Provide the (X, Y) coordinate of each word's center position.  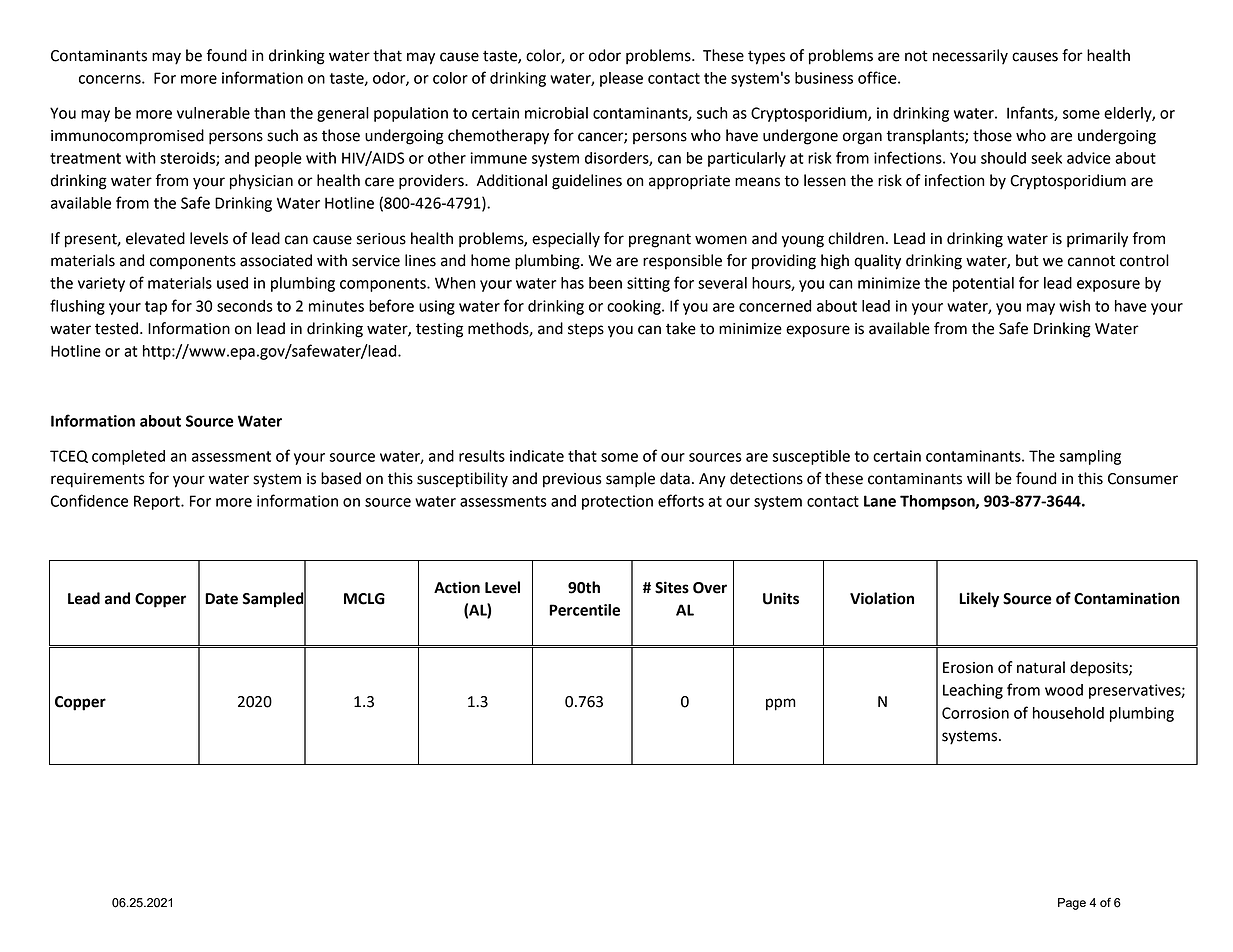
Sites (672, 587)
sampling (1090, 457)
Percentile (584, 610)
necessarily (970, 56)
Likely (979, 600)
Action (457, 587)
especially (566, 240)
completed (128, 457)
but (1027, 260)
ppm (781, 704)
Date (221, 599)
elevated (155, 238)
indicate (537, 456)
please (621, 79)
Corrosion (975, 713)
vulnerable (213, 113)
